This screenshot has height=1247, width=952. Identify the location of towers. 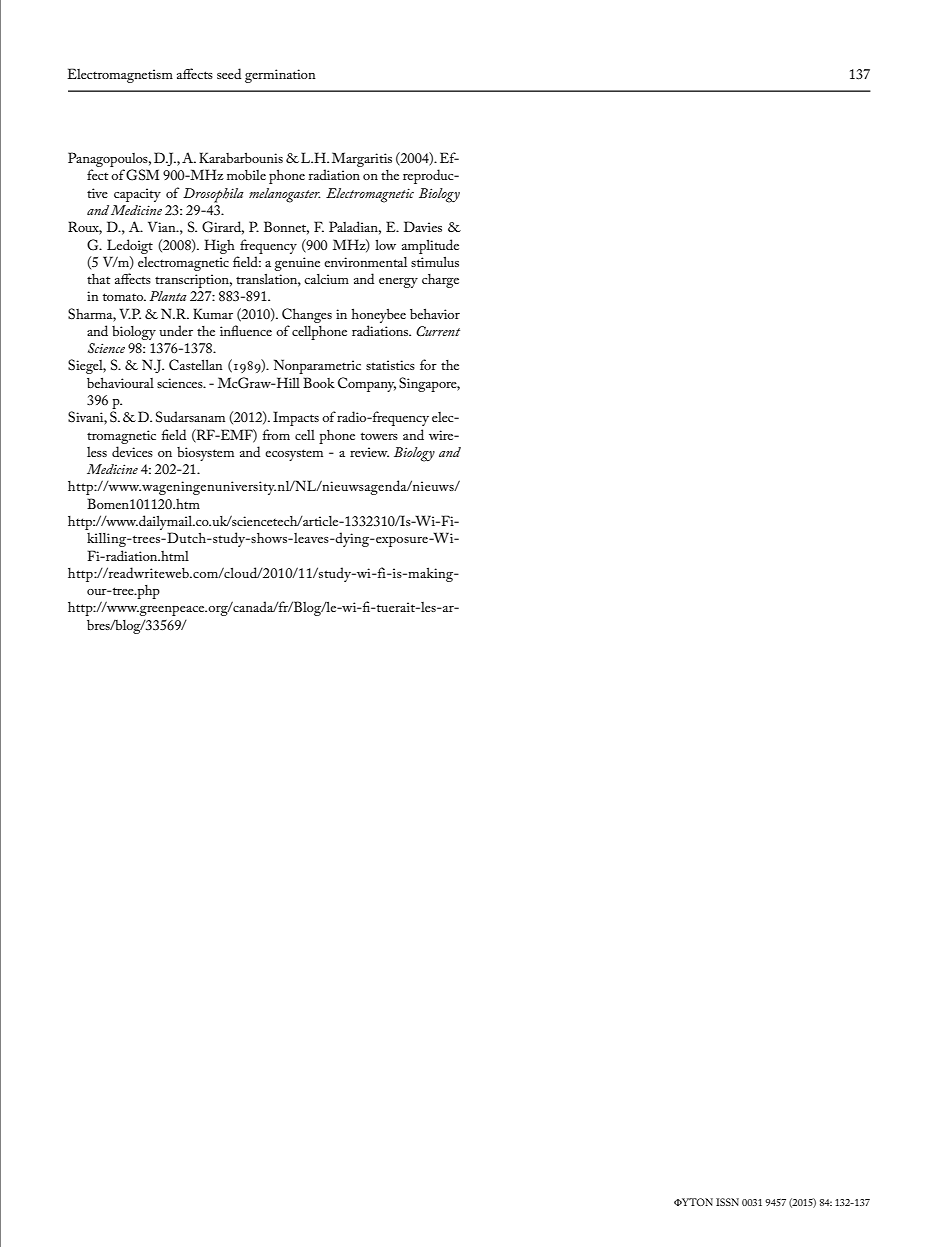
(379, 436).
